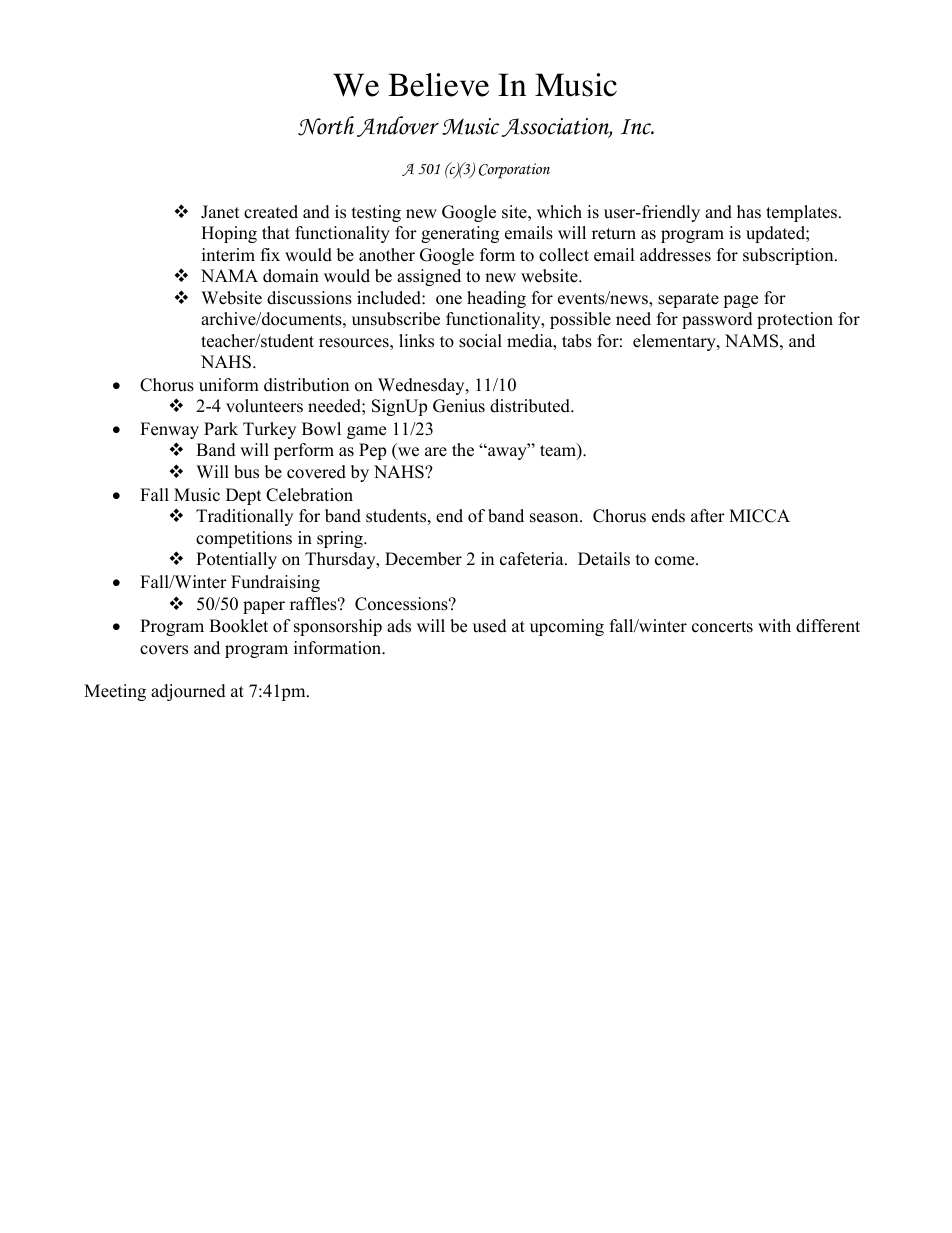 Image resolution: width=952 pixels, height=1233 pixels. What do you see at coordinates (749, 212) in the image?
I see `has` at bounding box center [749, 212].
